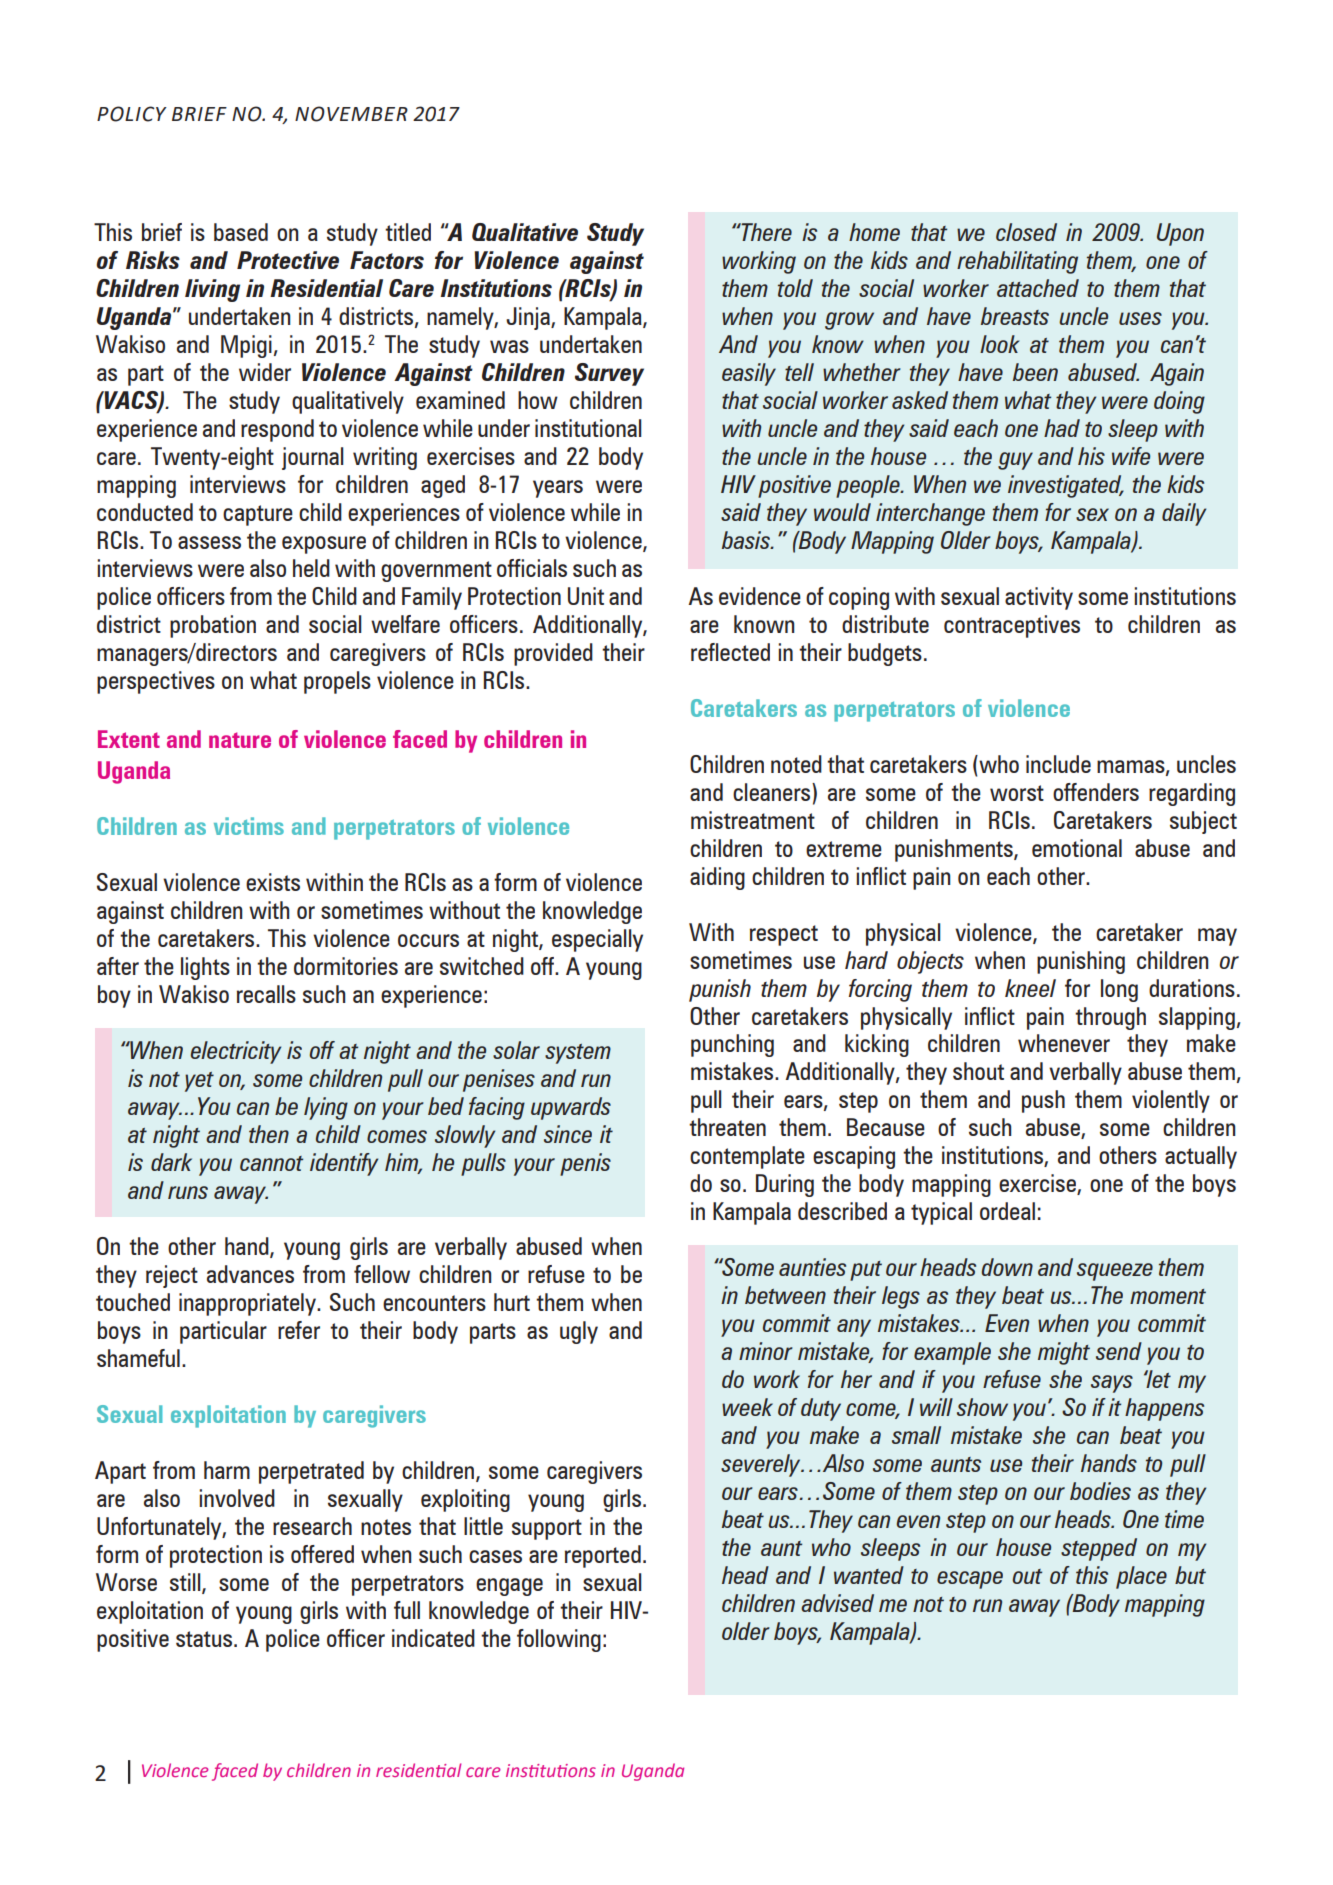 This screenshot has width=1333, height=1885. What do you see at coordinates (603, 1556) in the screenshot?
I see `reported` at bounding box center [603, 1556].
